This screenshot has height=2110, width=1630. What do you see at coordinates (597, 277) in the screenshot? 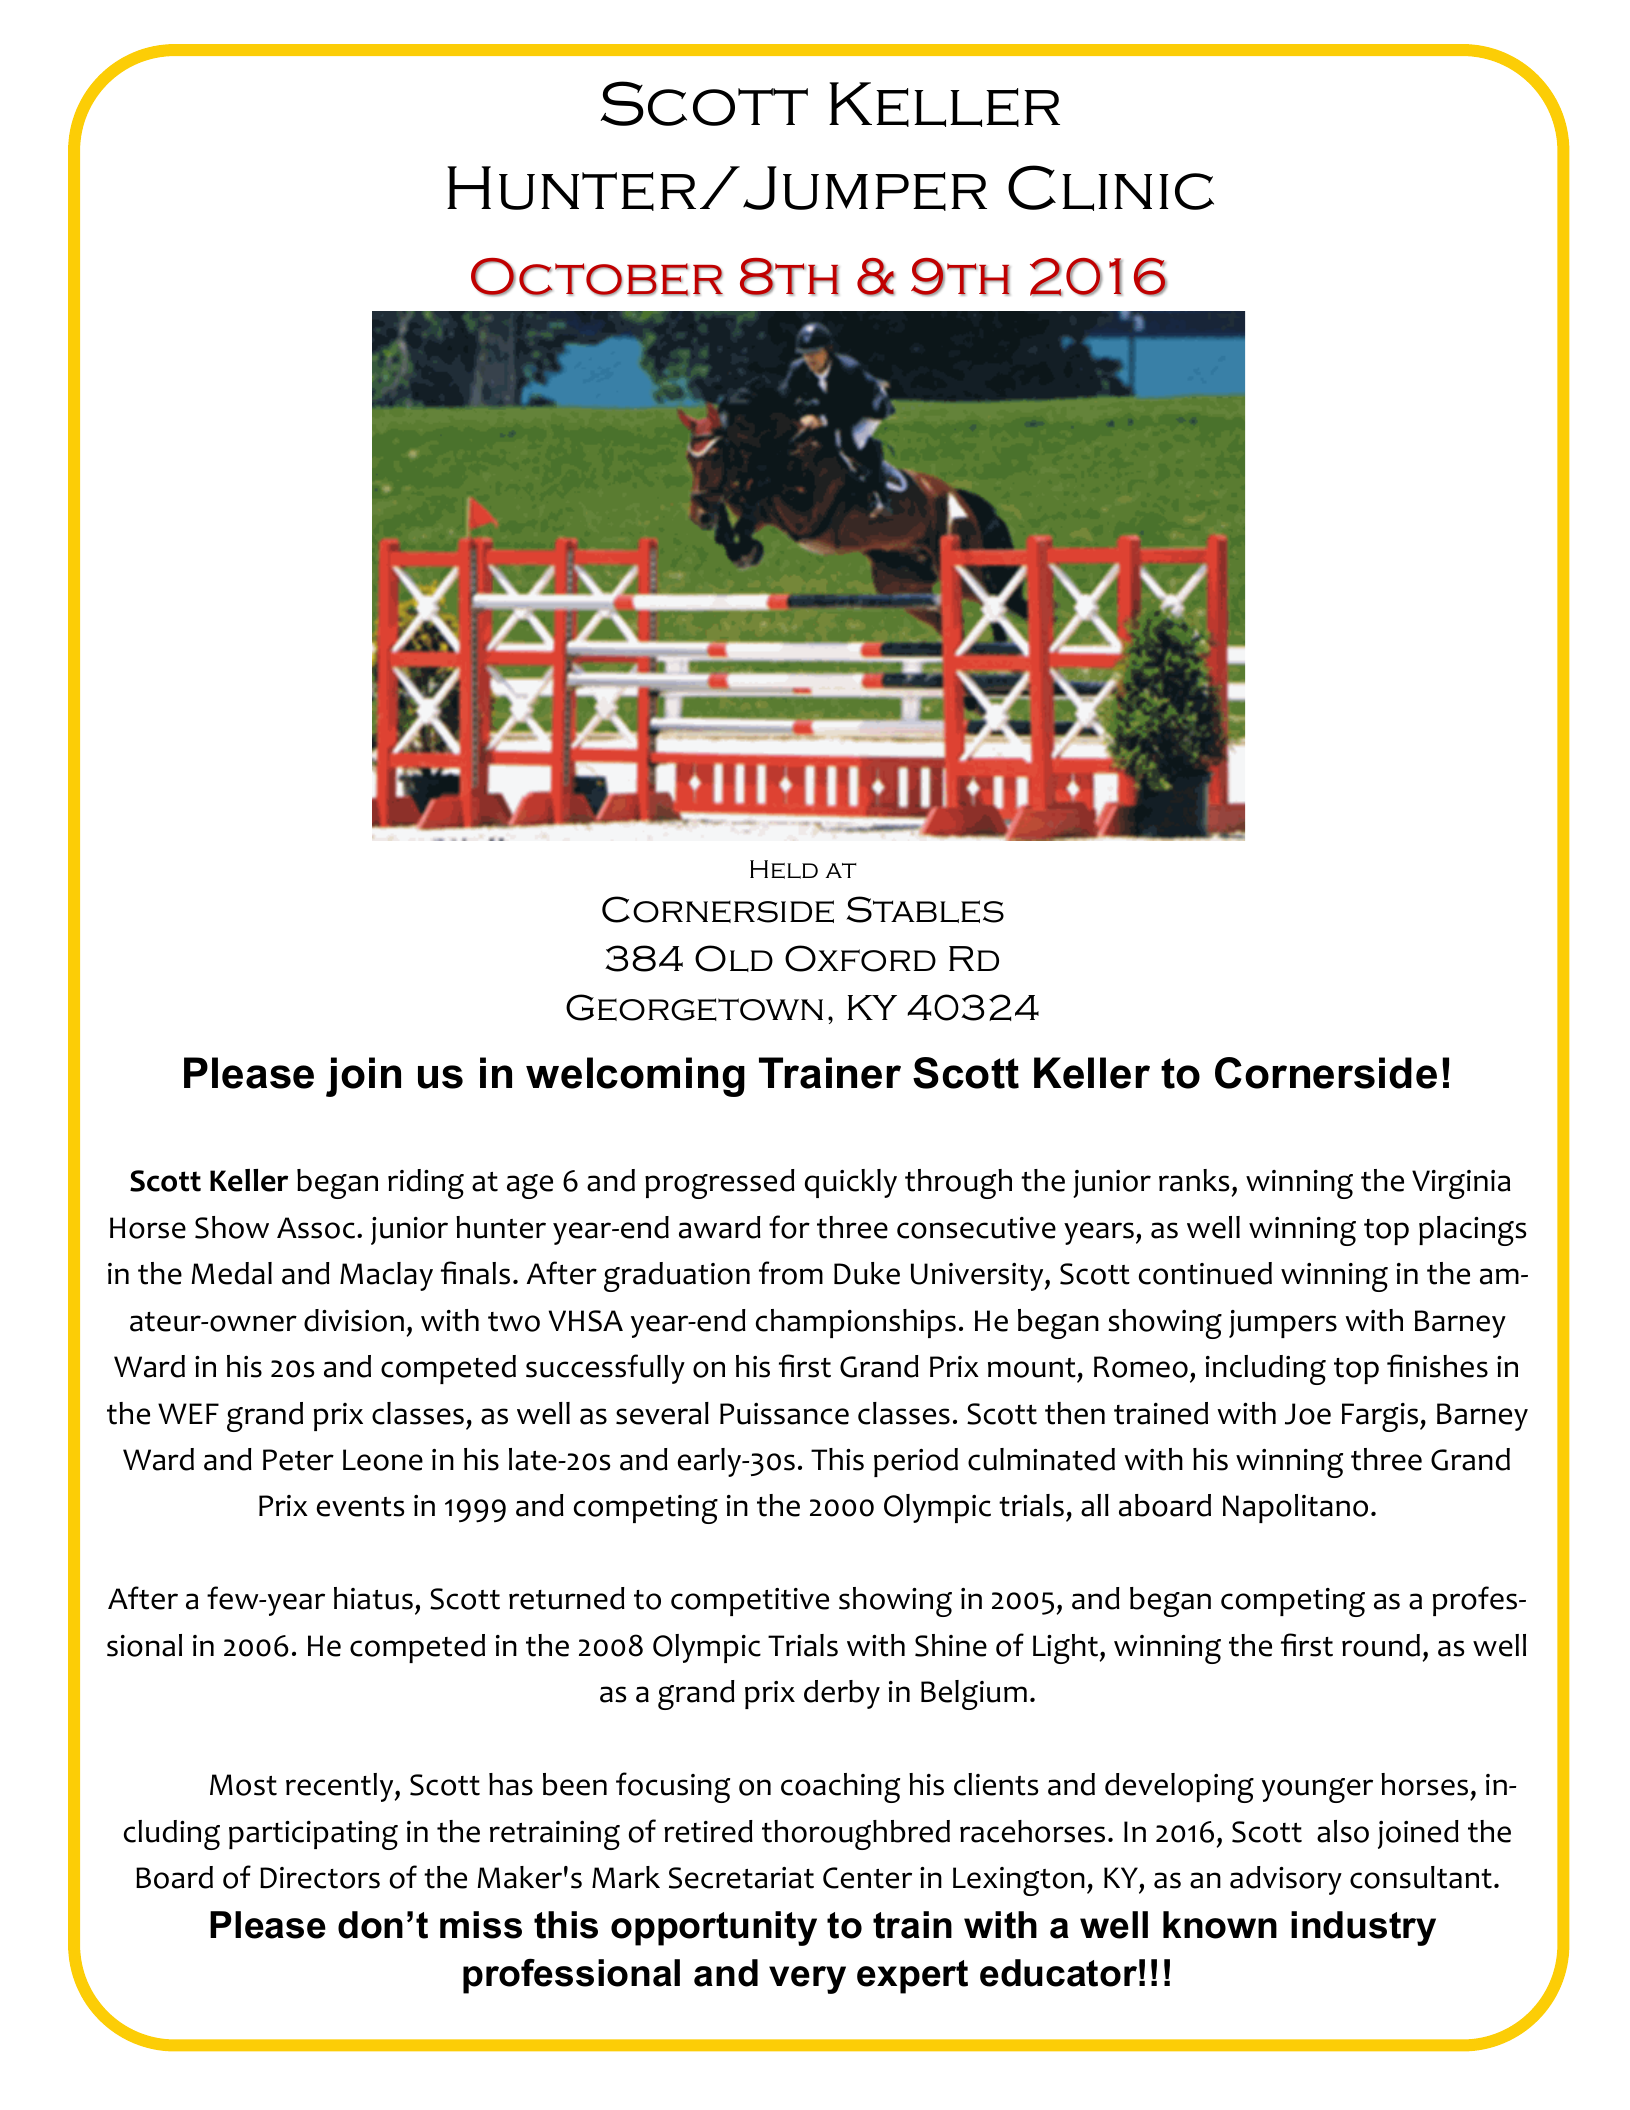
I see `October` at bounding box center [597, 277].
